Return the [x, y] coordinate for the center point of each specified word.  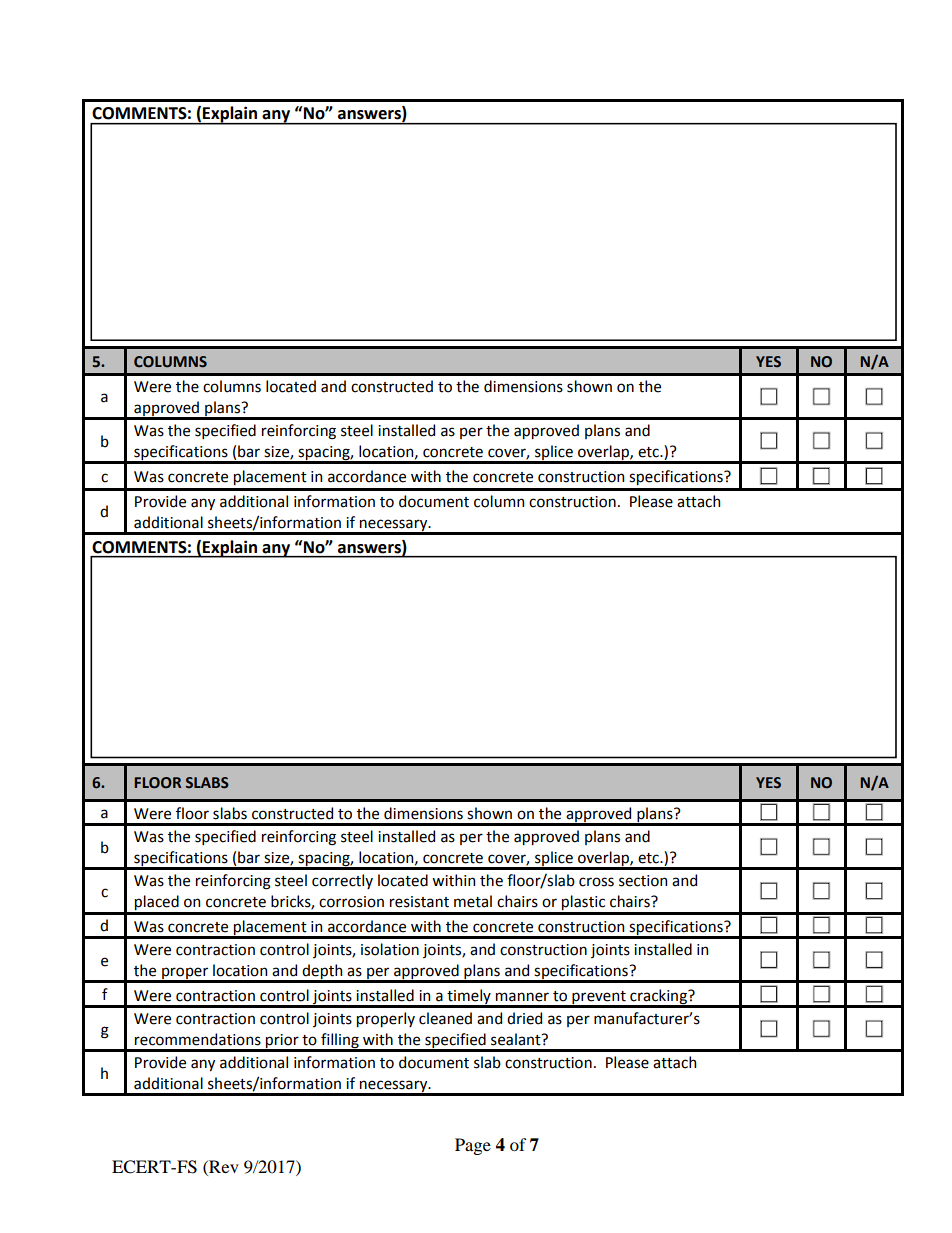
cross [596, 882]
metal [473, 901]
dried [524, 1018]
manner [522, 997]
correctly [342, 881]
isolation [390, 949]
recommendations [198, 1039]
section [643, 881]
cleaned [445, 1018]
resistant [419, 902]
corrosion [351, 902]
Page [473, 1146]
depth [323, 973]
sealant [517, 1039]
